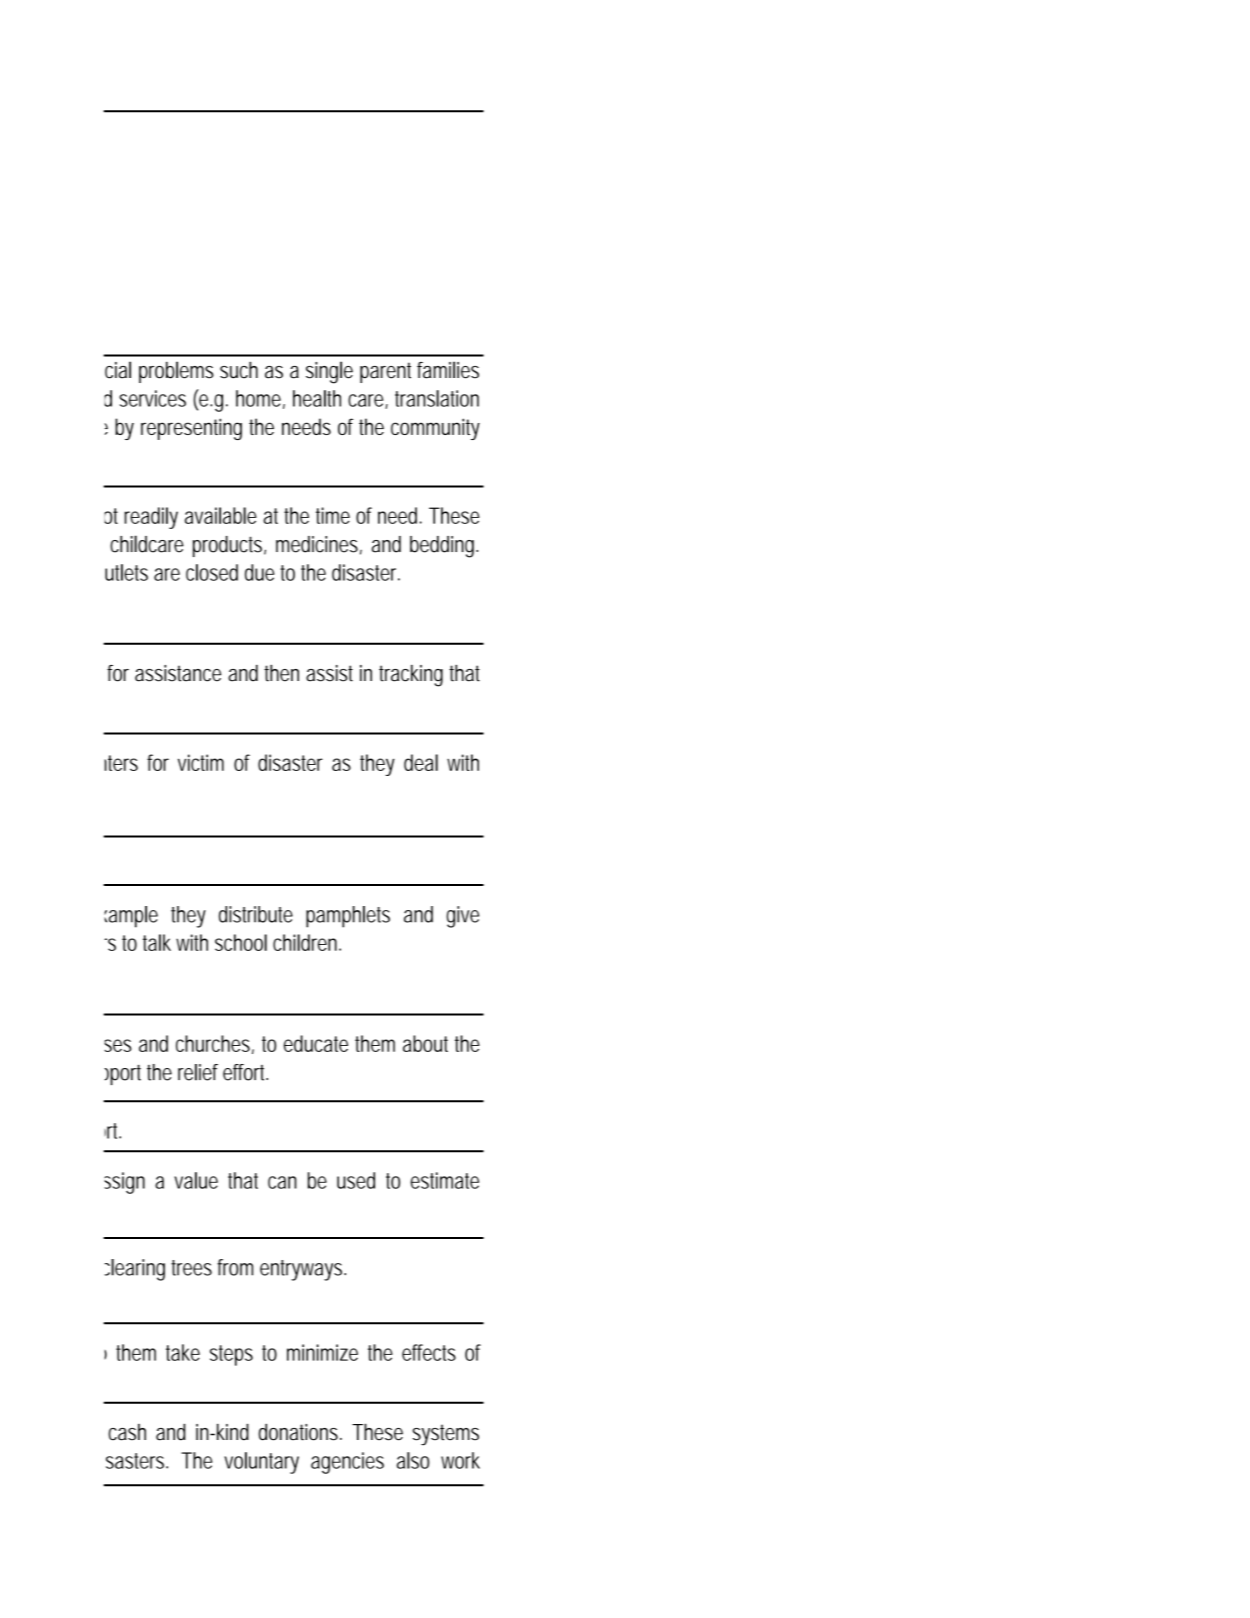 This screenshot has height=1618, width=1250. What do you see at coordinates (300, 1432) in the screenshot?
I see `donations` at bounding box center [300, 1432].
